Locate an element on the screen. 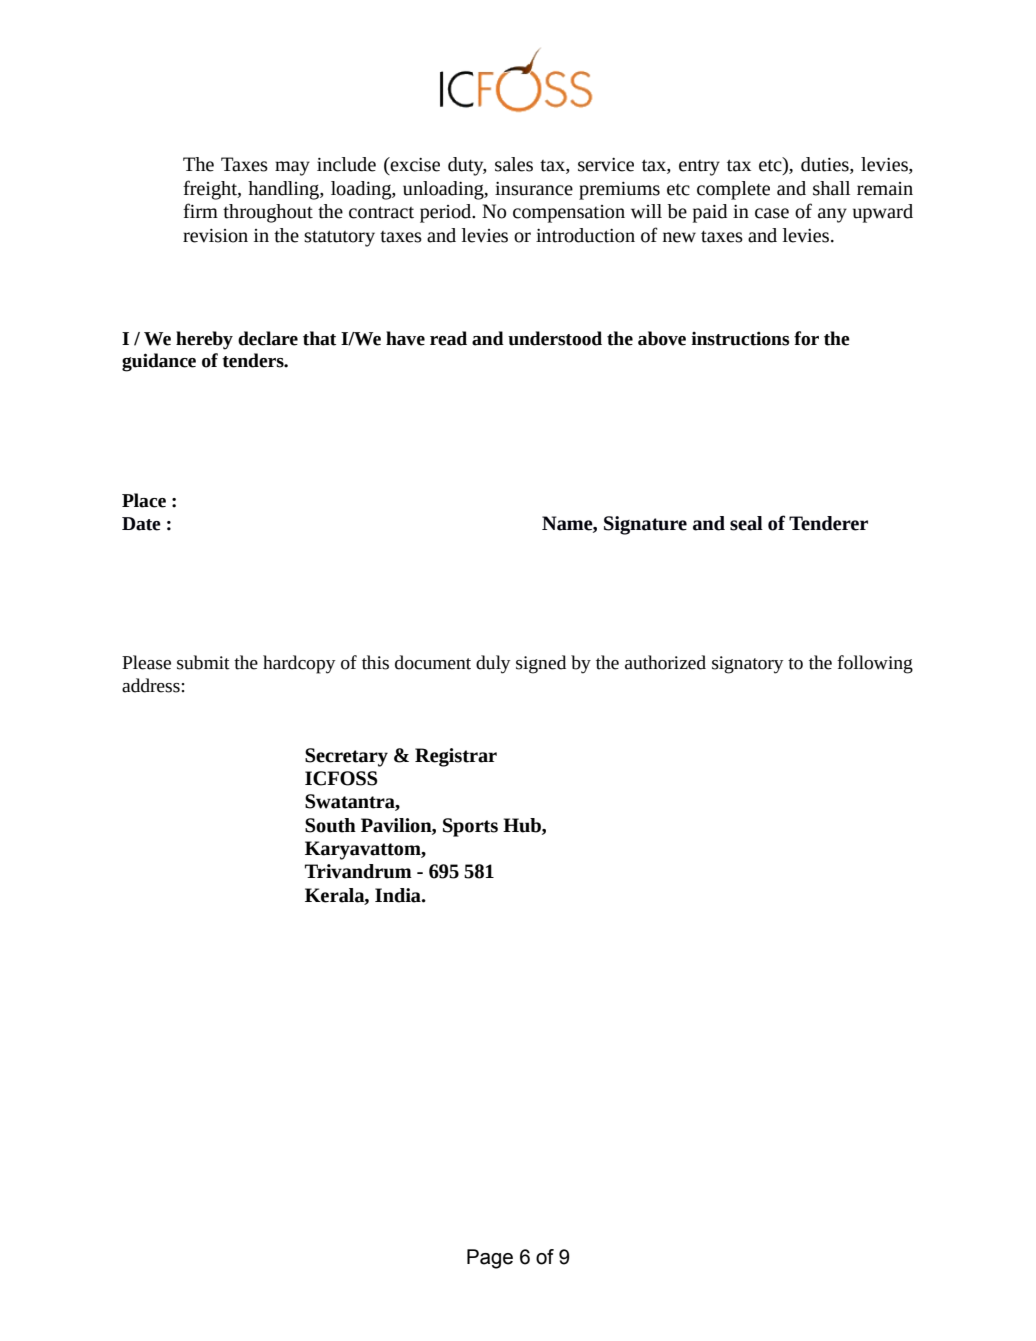 The height and width of the screenshot is (1341, 1036). Place is located at coordinates (144, 500).
